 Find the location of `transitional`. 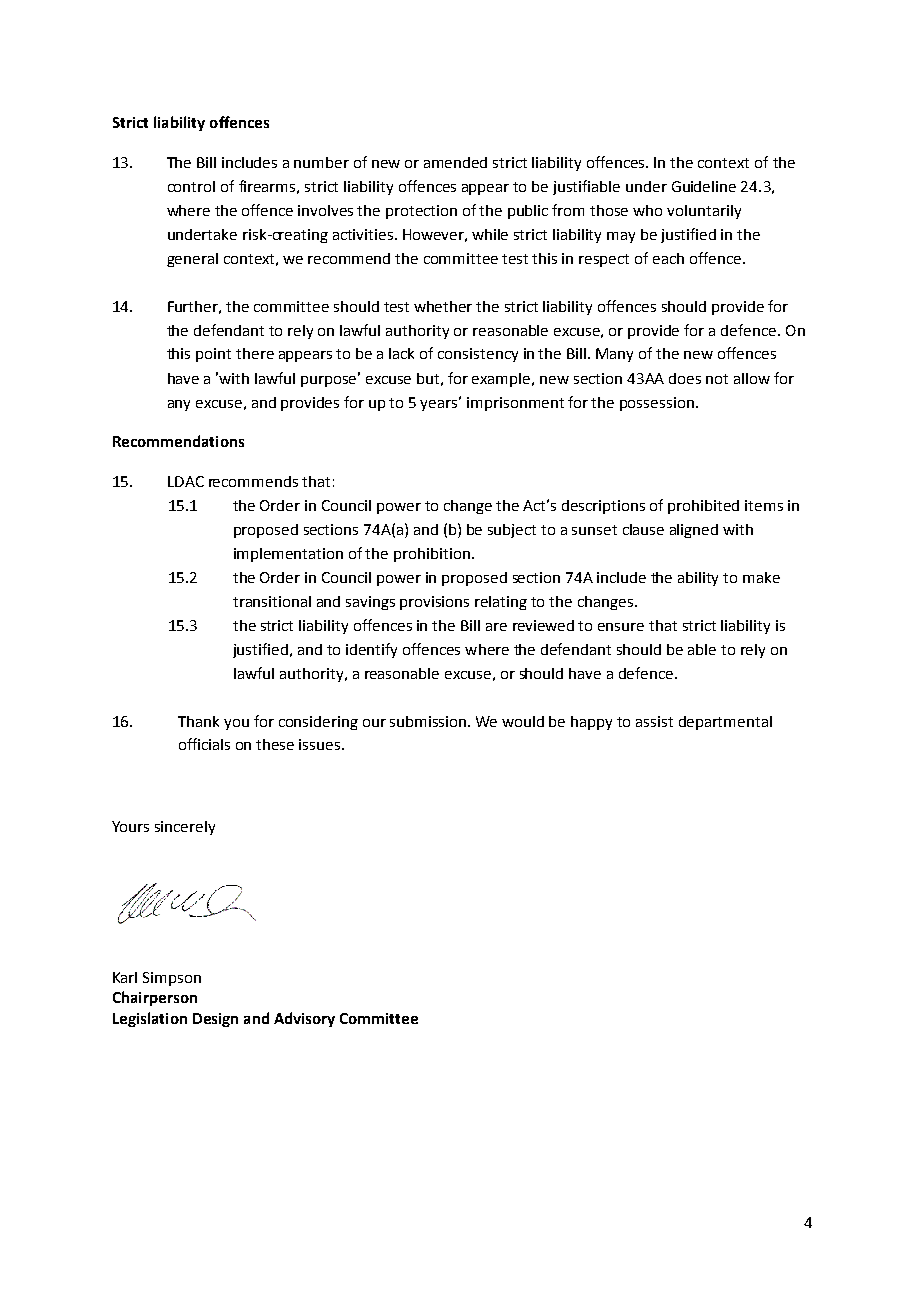

transitional is located at coordinates (272, 601).
